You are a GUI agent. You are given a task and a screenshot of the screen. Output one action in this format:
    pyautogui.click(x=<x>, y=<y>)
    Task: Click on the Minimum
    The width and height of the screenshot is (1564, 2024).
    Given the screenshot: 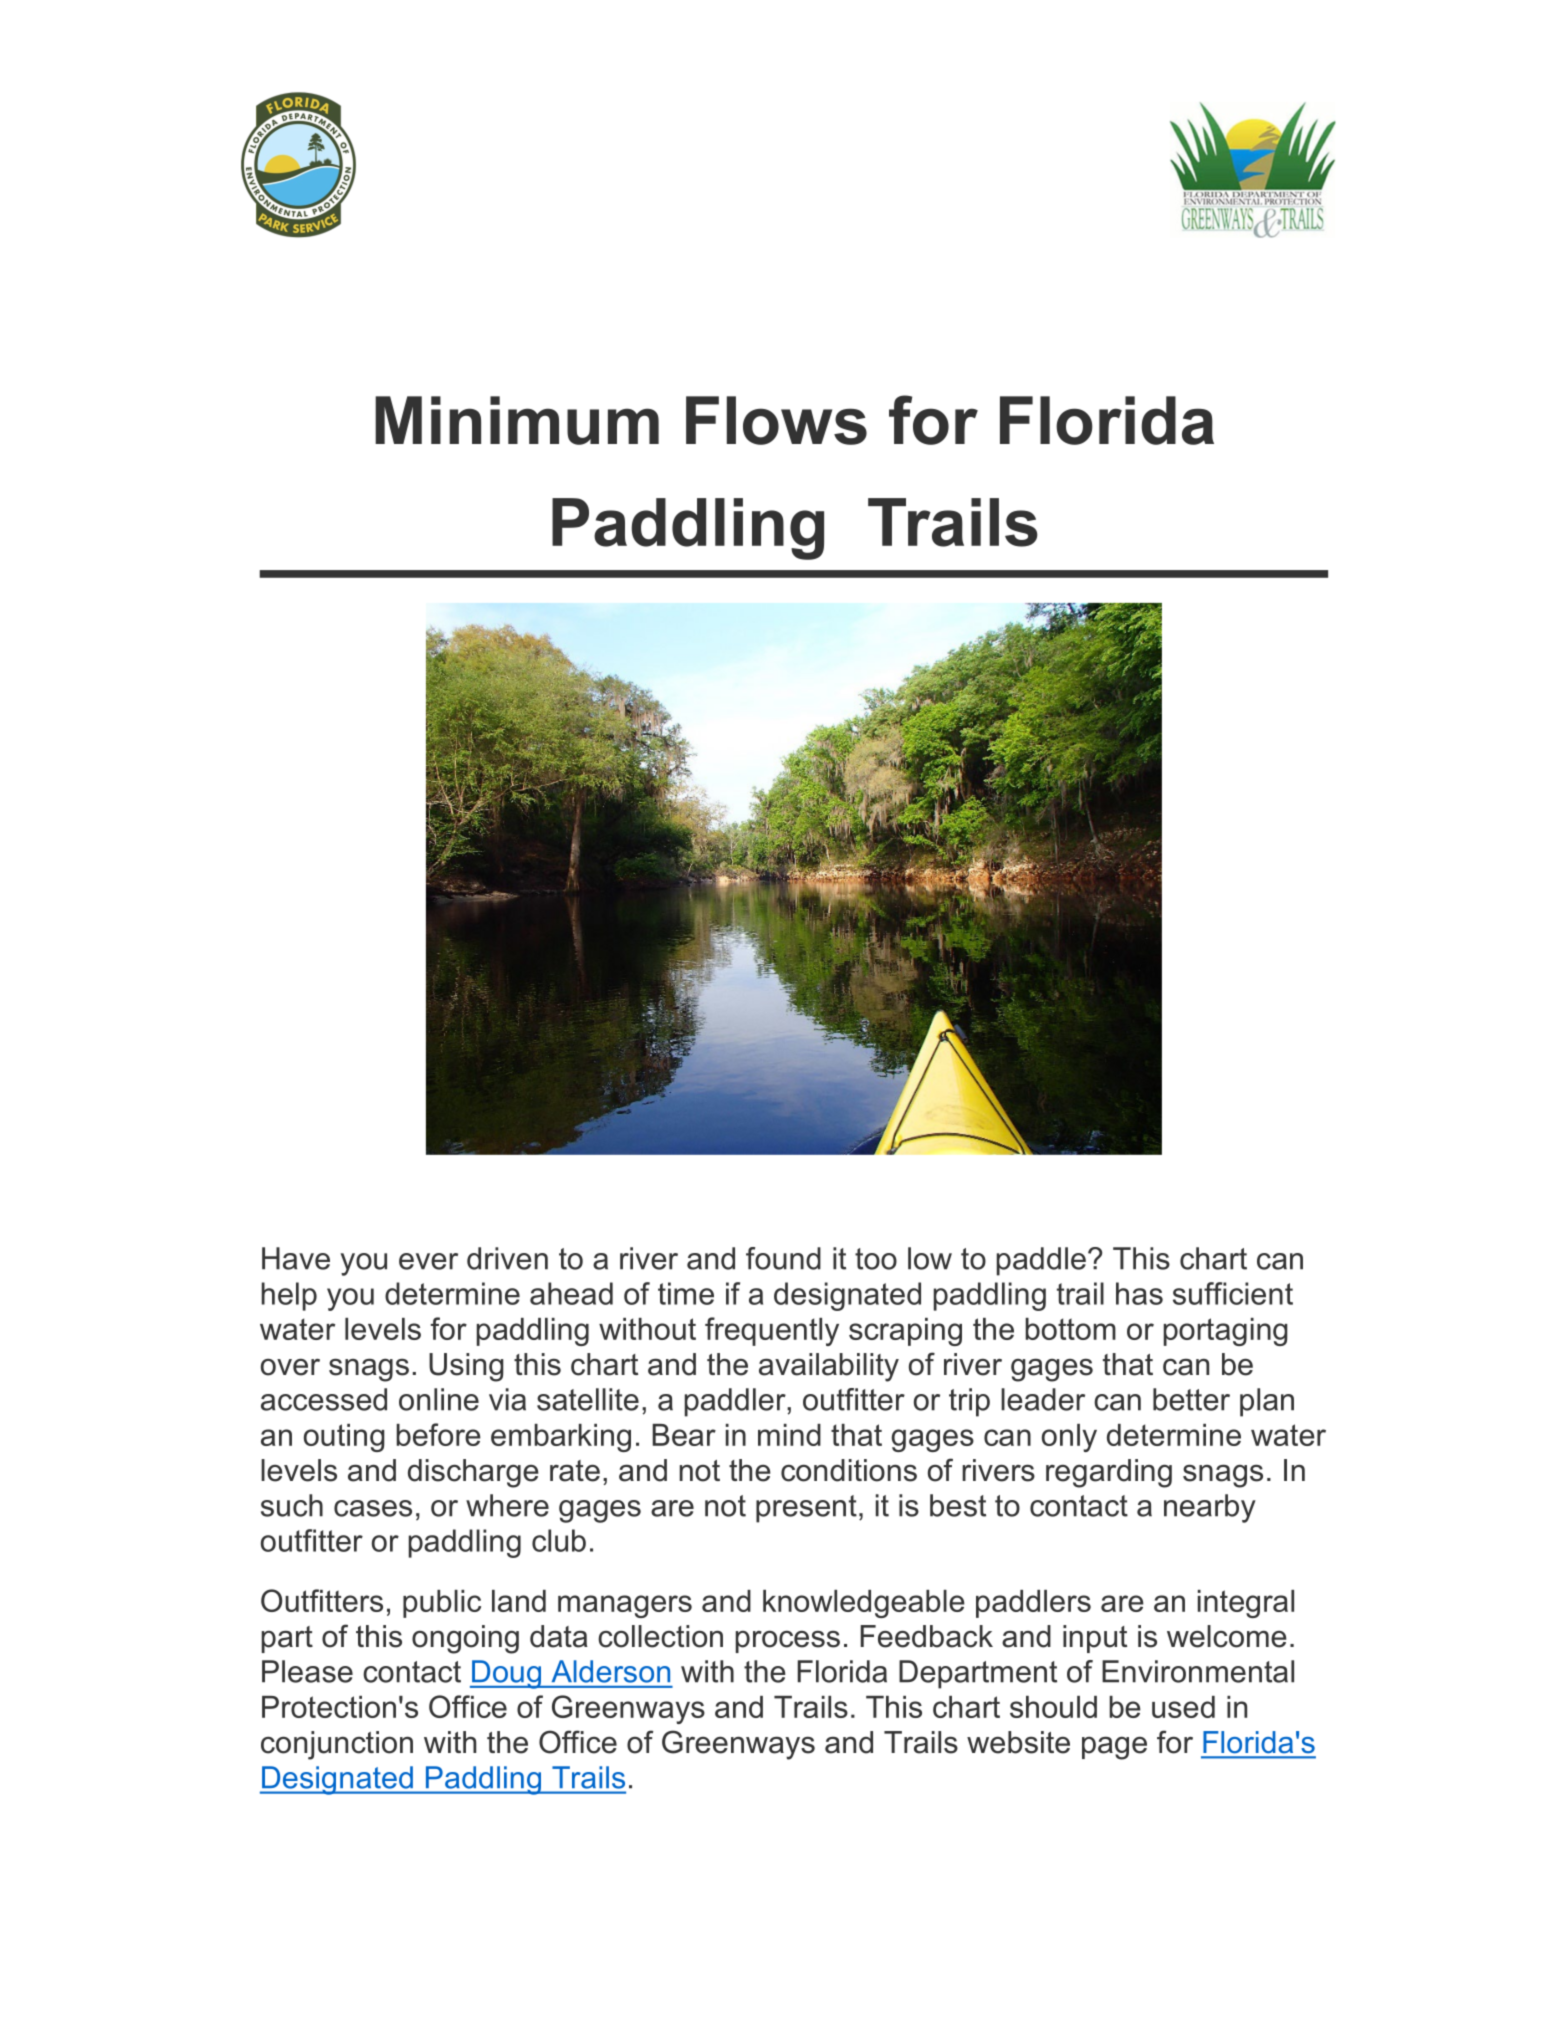 What is the action you would take?
    pyautogui.click(x=517, y=420)
